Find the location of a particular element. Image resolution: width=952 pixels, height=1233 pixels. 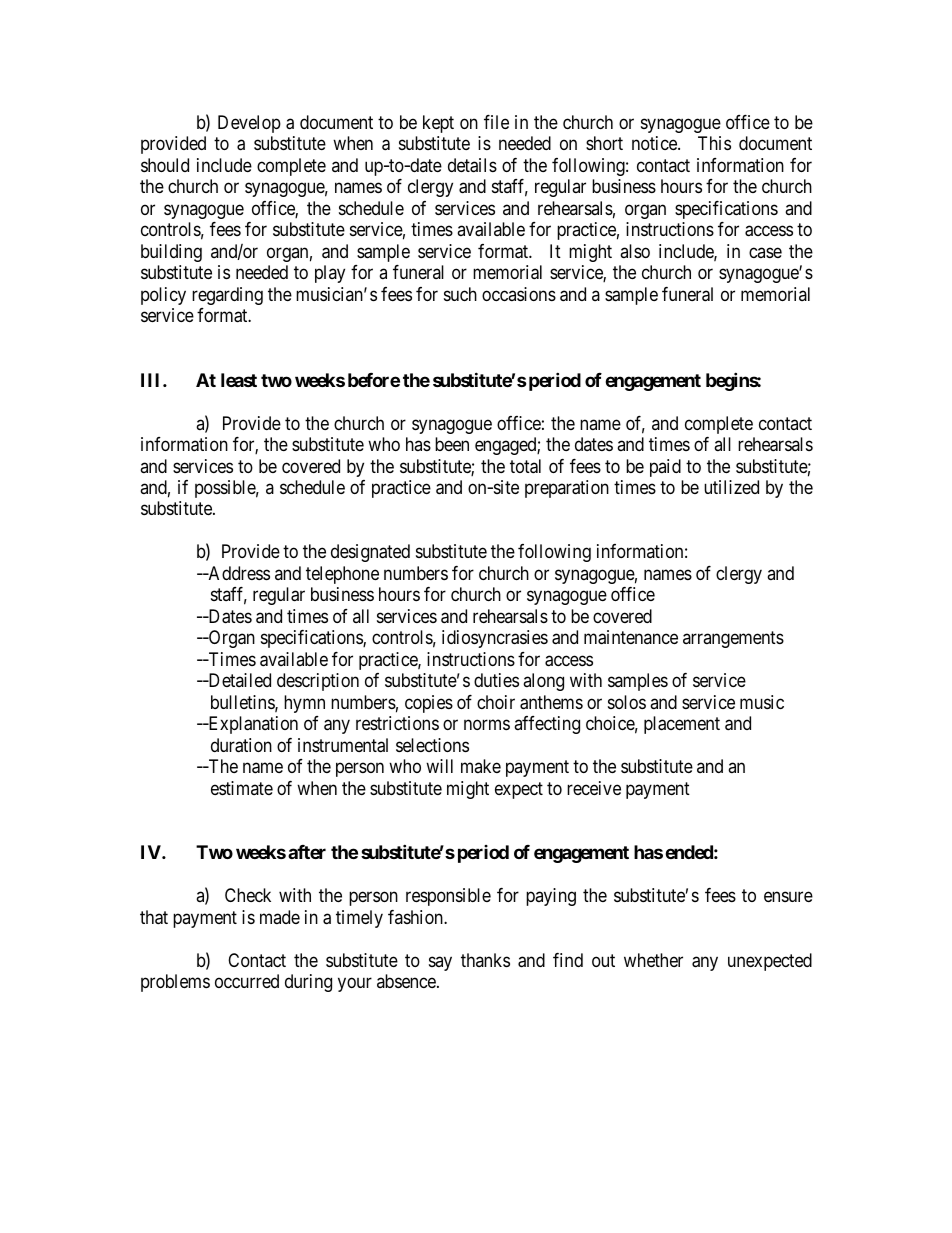

whether is located at coordinates (653, 960).
